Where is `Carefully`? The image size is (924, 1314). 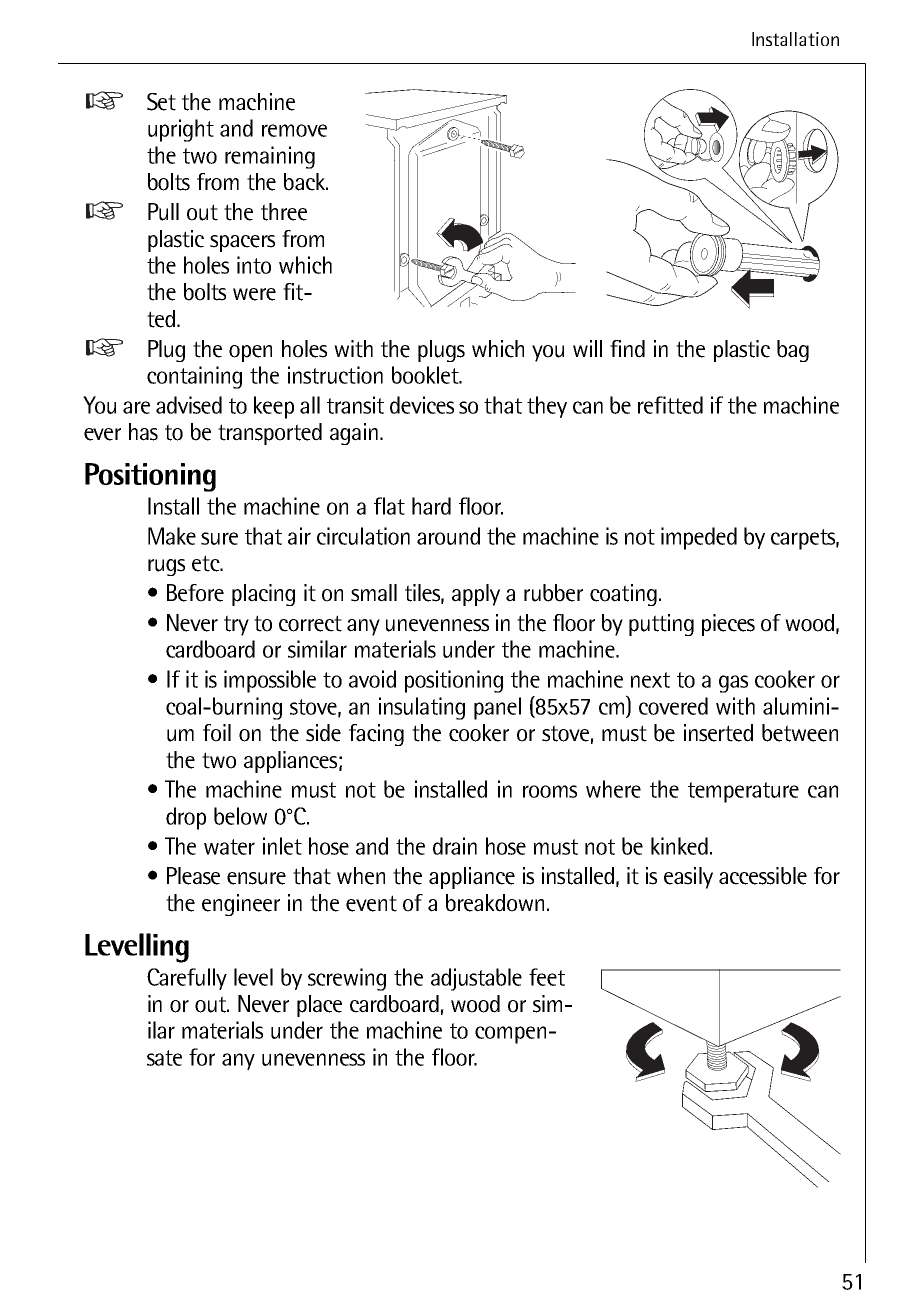 Carefully is located at coordinates (187, 979).
